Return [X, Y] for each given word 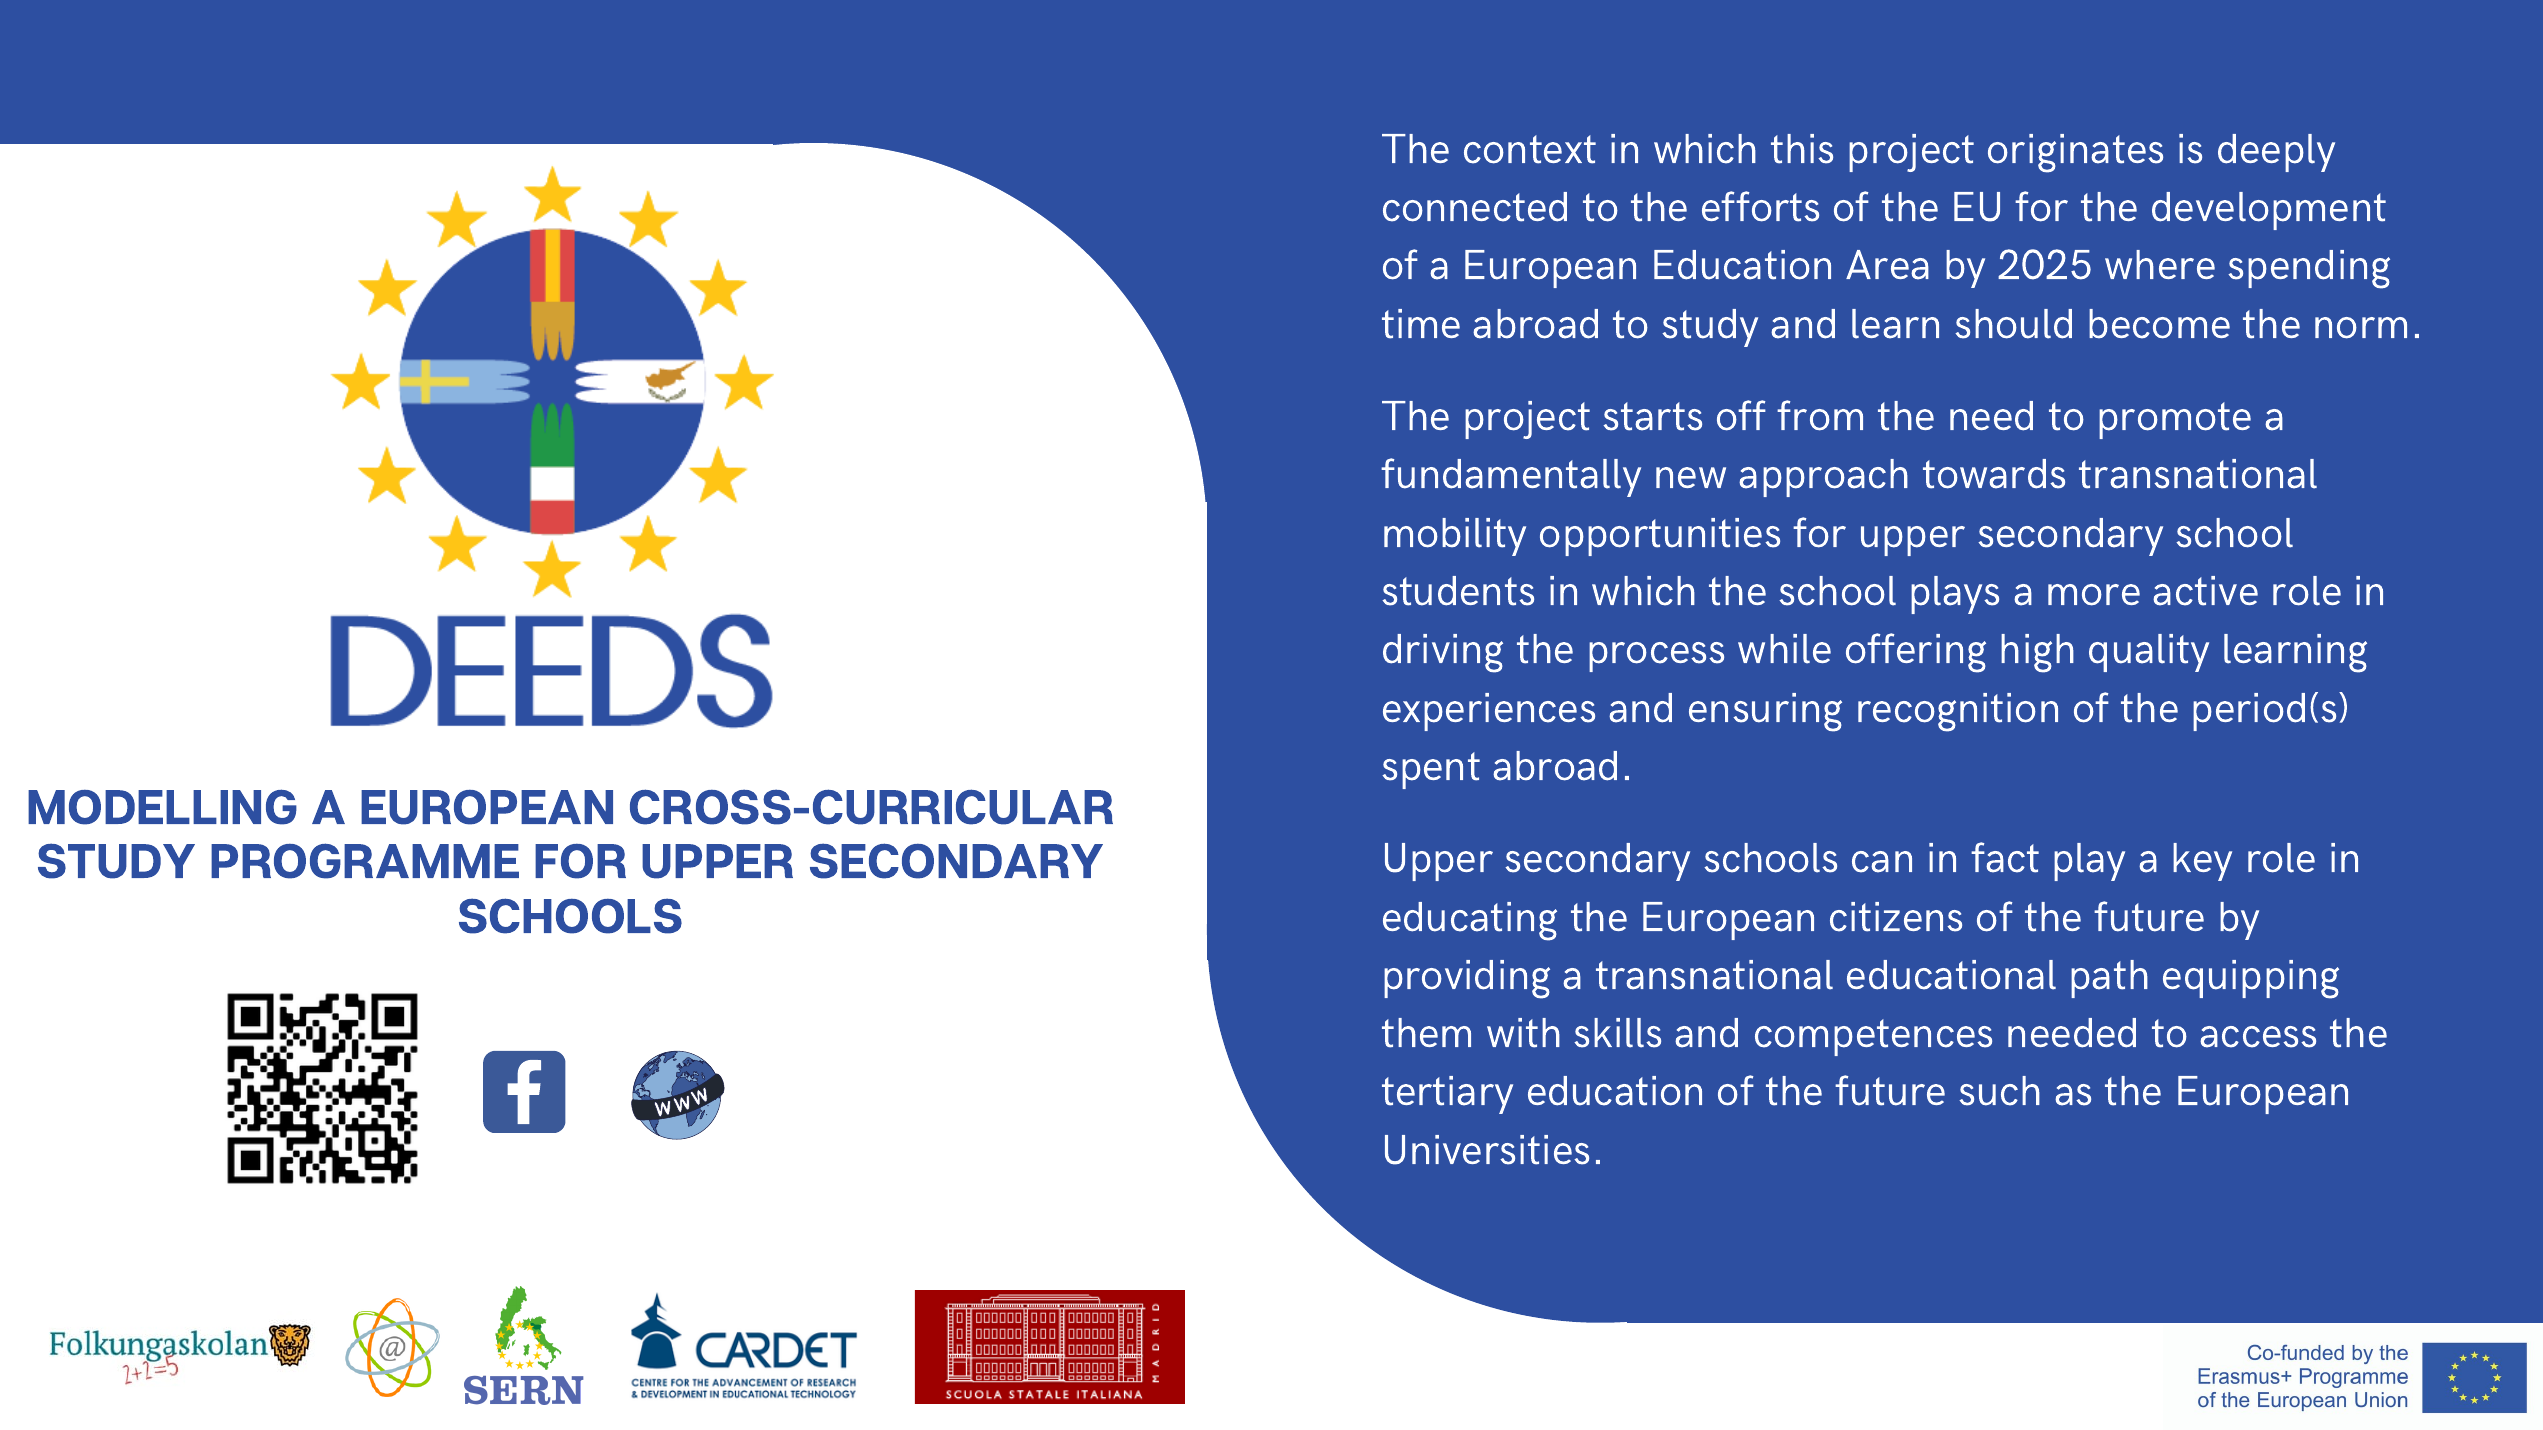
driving [1443, 653]
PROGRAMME [365, 861]
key [2202, 862]
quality [2149, 653]
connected [1475, 207]
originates [2075, 153]
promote [2175, 420]
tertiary [1447, 1095]
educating [1470, 921]
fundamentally [1511, 477]
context [1530, 149]
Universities [1487, 1150]
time [1421, 324]
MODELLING [162, 807]
